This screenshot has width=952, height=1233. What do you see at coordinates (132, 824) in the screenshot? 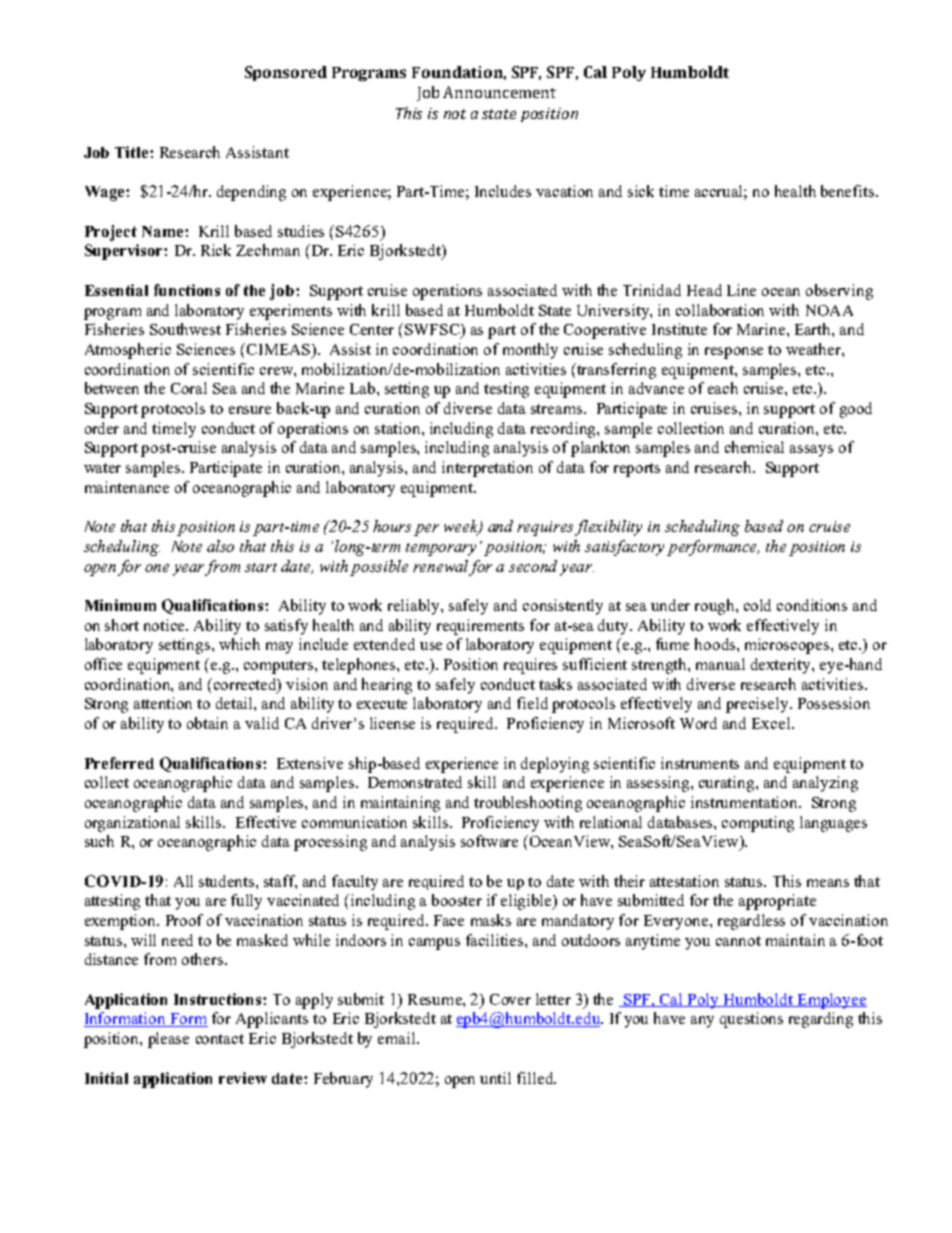
I see `organizational` at bounding box center [132, 824].
